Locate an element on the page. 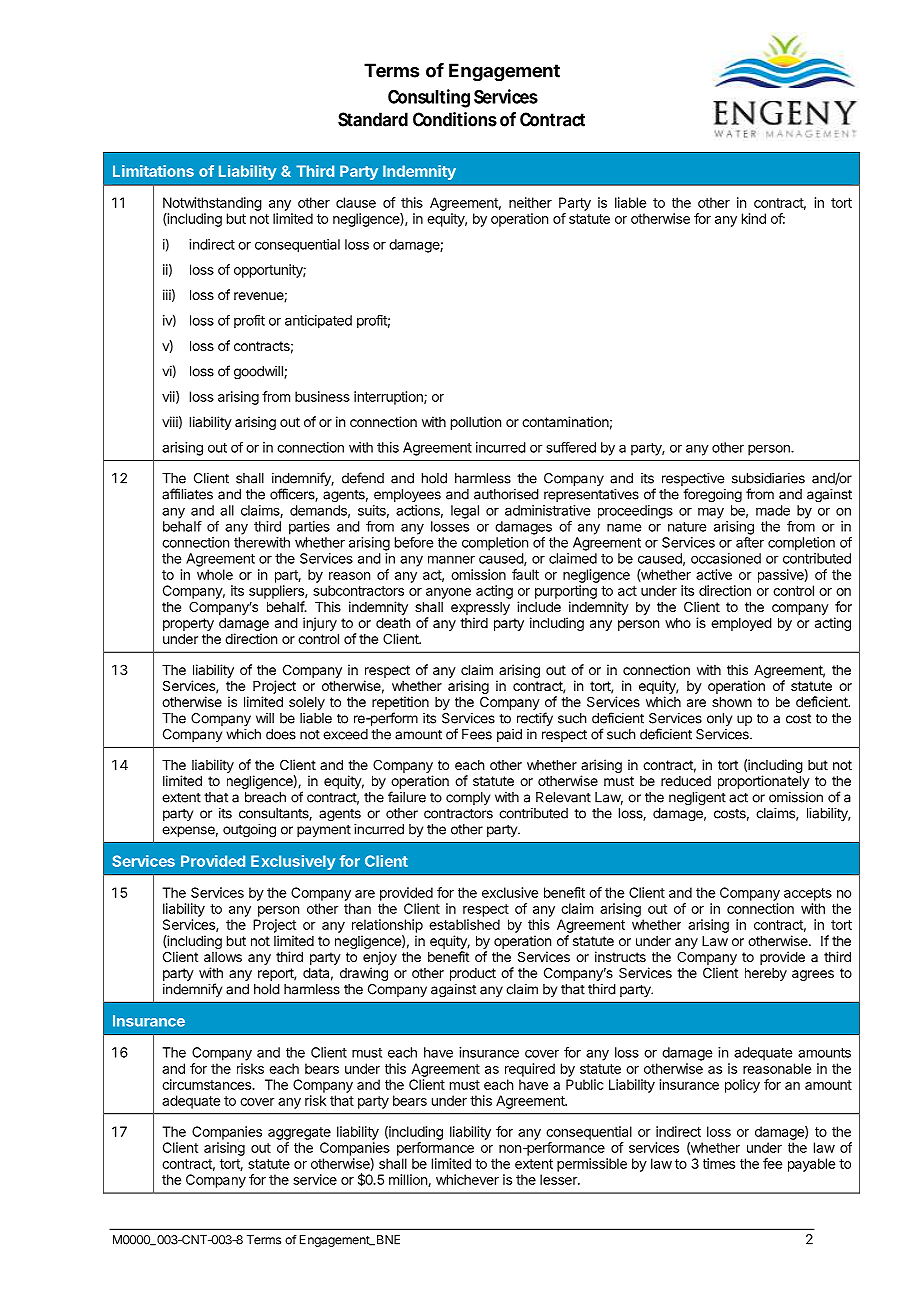 The image size is (924, 1308). property is located at coordinates (188, 624).
